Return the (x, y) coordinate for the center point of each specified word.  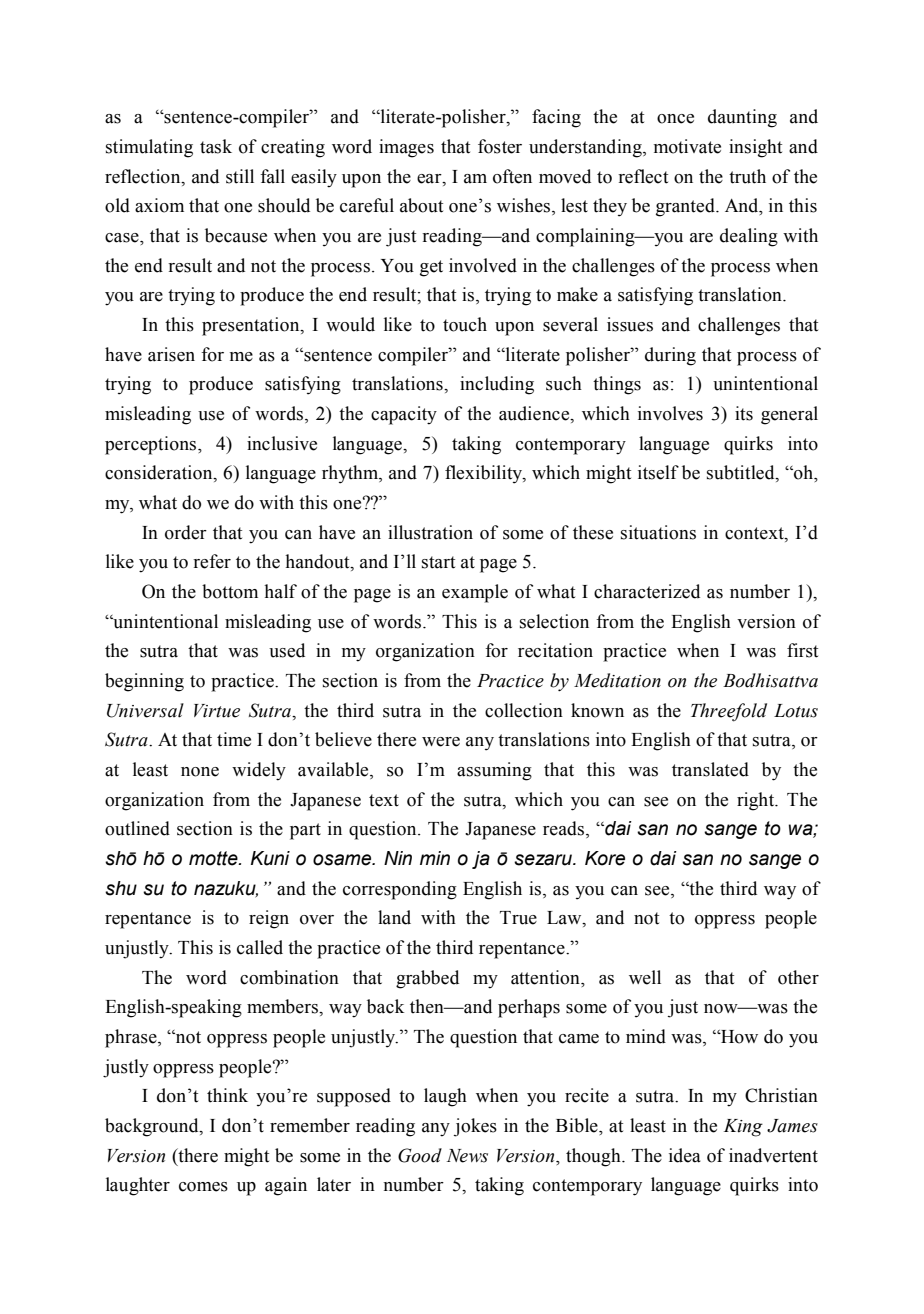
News (467, 1156)
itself (658, 472)
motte (214, 858)
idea (685, 1155)
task (216, 146)
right (757, 801)
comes (203, 1187)
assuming (494, 771)
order (186, 532)
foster (500, 146)
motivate (687, 146)
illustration (430, 532)
